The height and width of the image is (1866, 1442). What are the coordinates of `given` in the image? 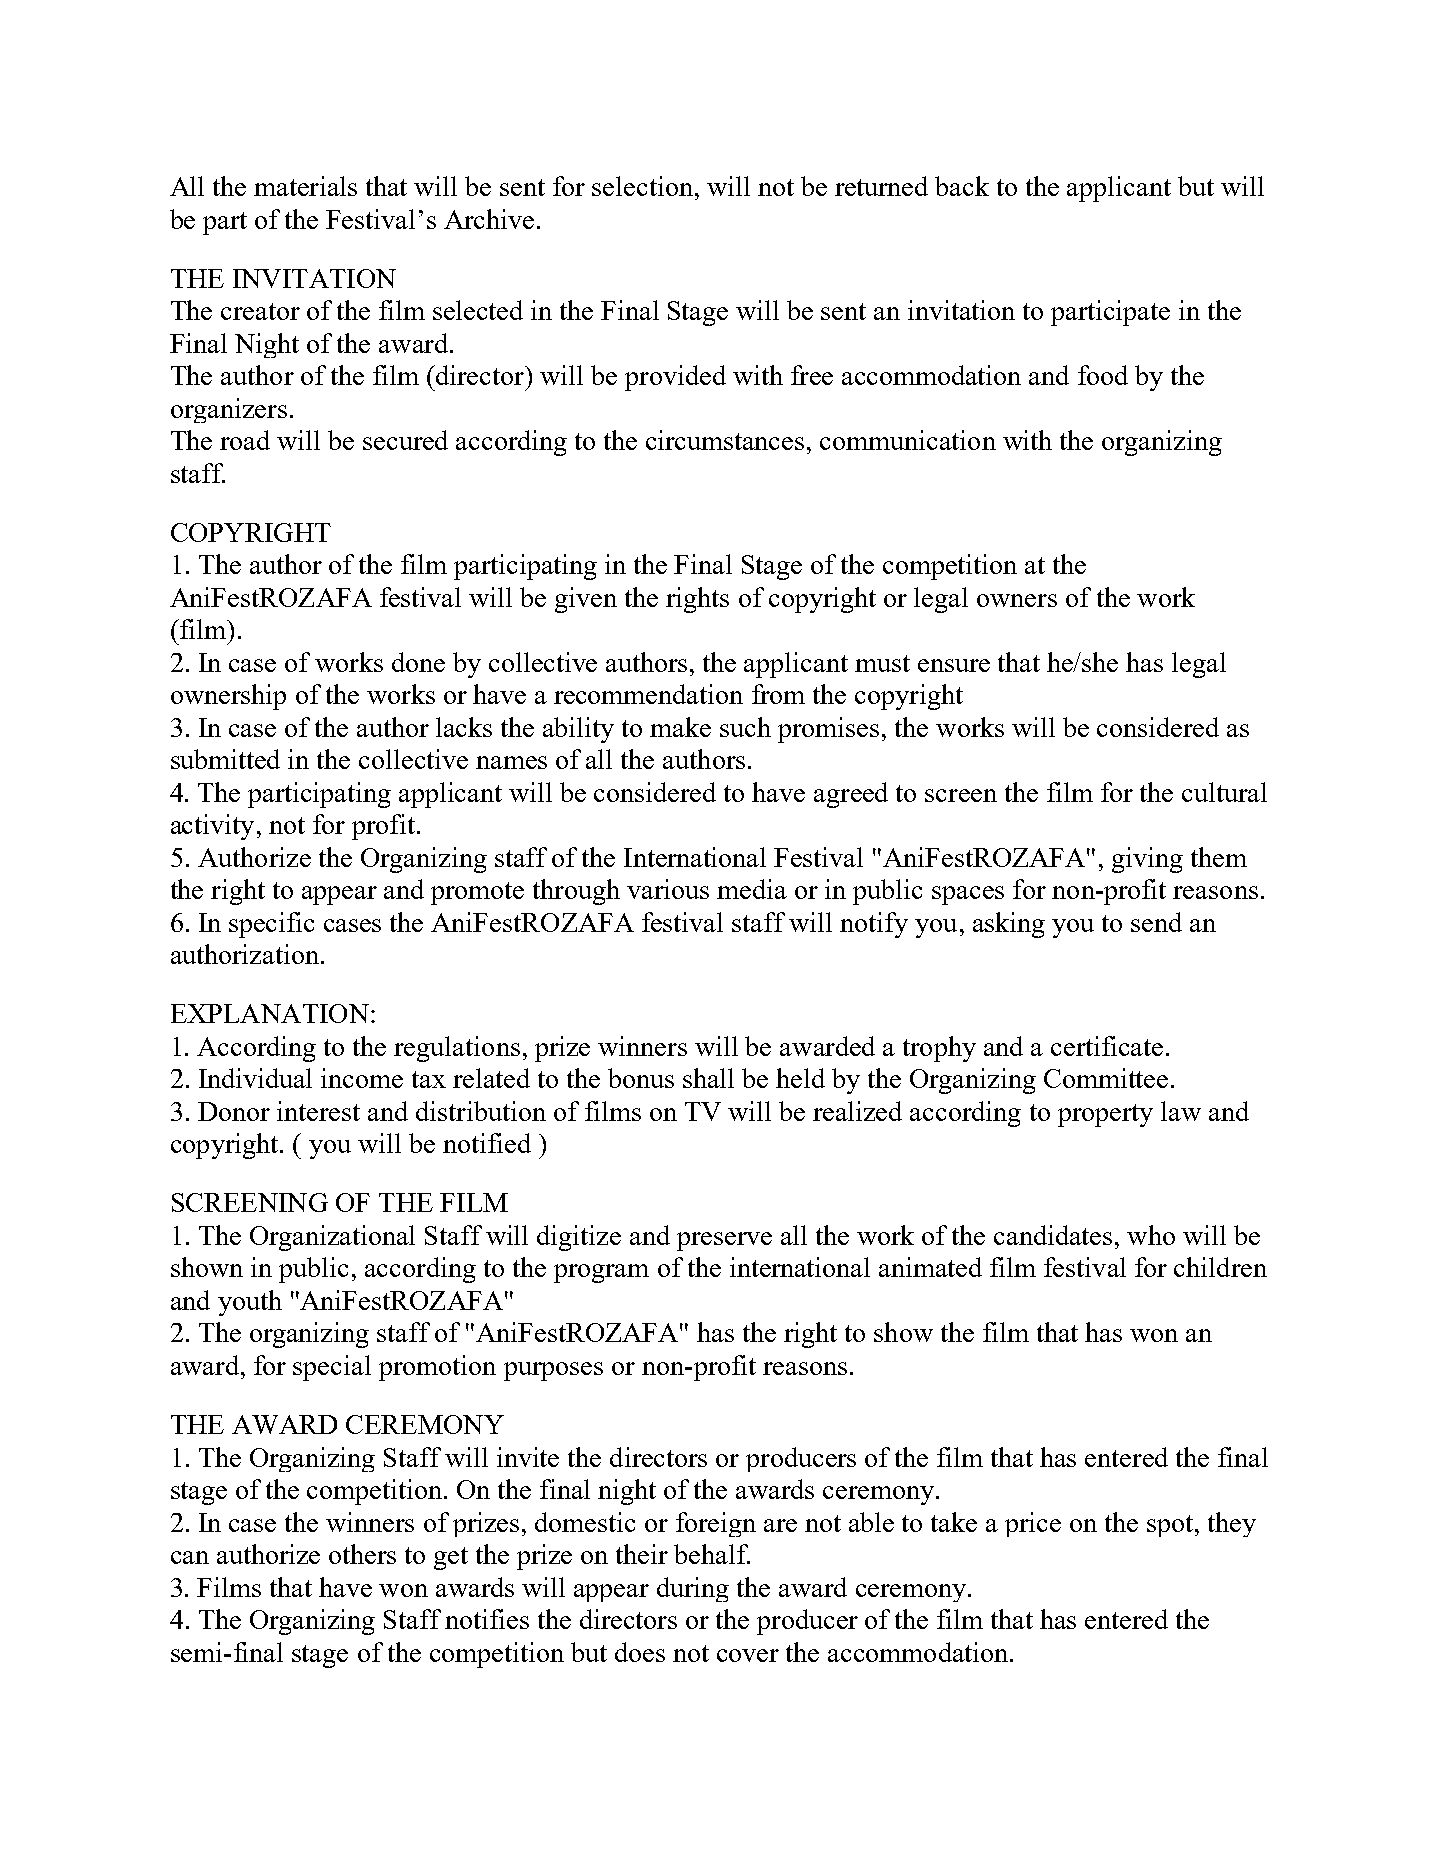 It's located at (586, 600).
